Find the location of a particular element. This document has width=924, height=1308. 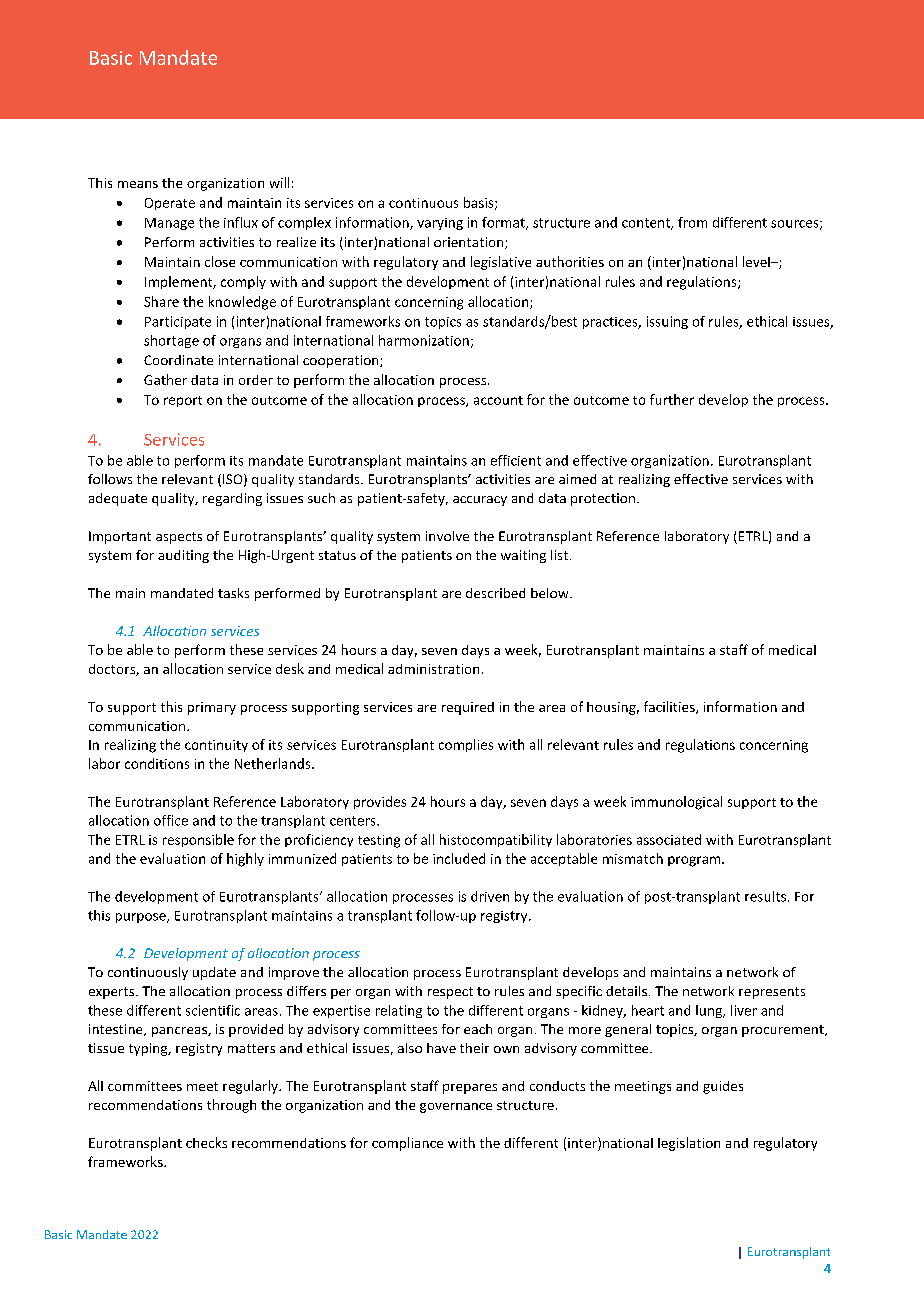

Operate is located at coordinates (170, 204).
